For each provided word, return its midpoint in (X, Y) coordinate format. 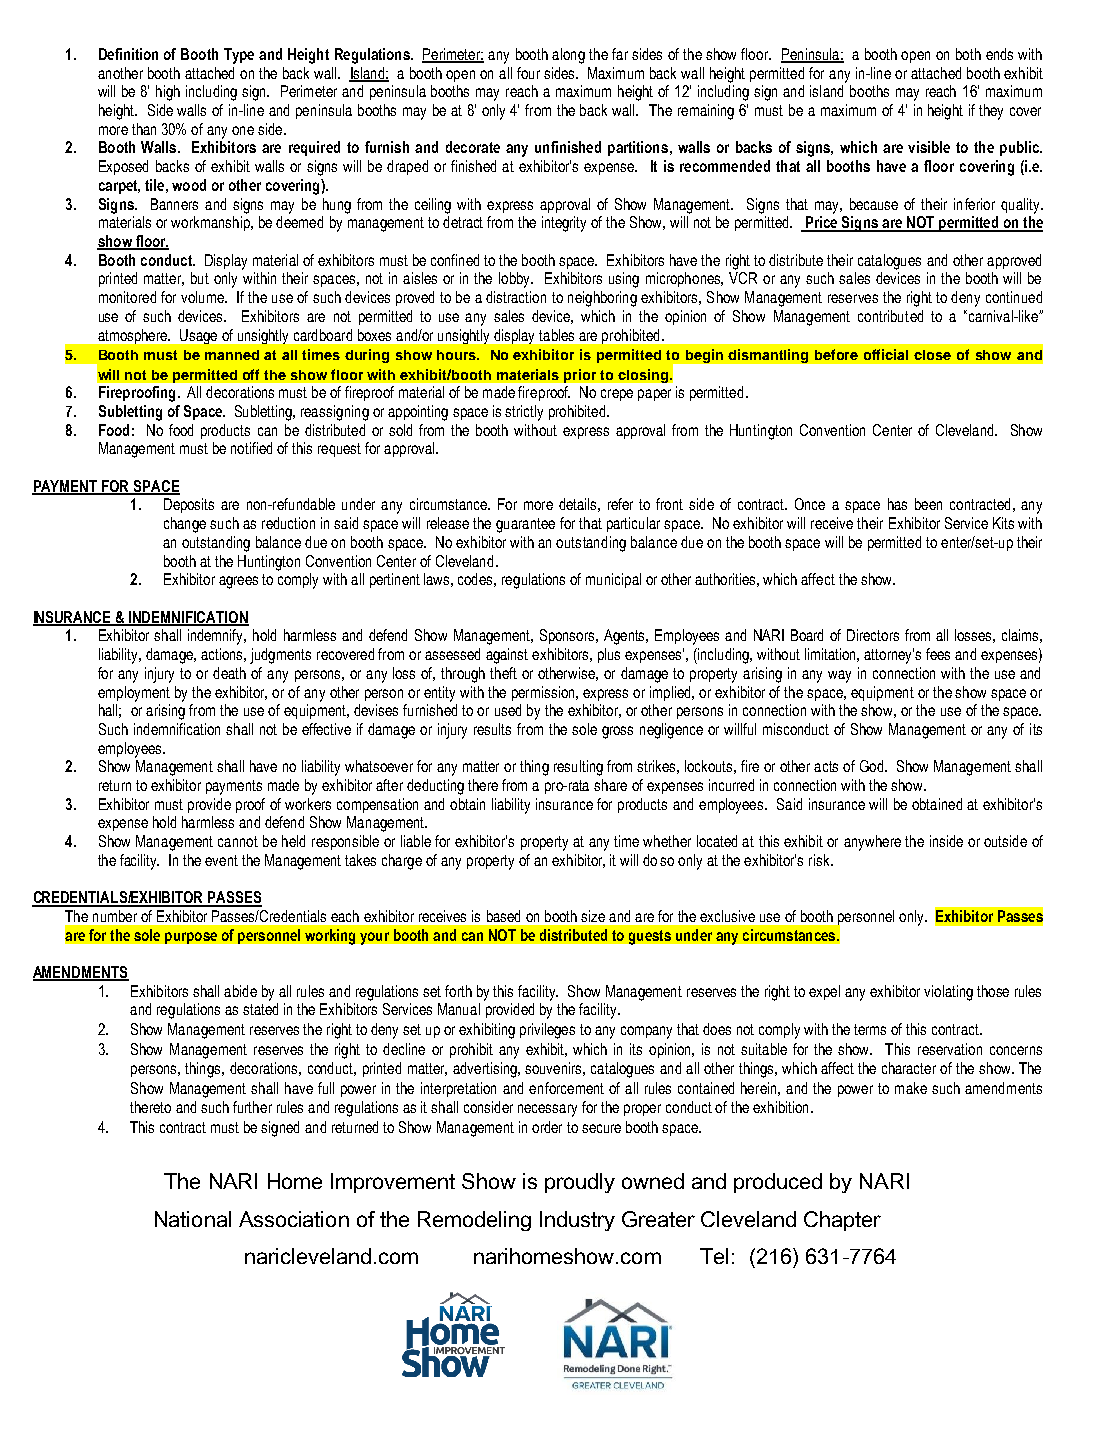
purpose (191, 938)
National (193, 1219)
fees (938, 654)
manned (232, 355)
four (528, 73)
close (932, 355)
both (968, 54)
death (229, 673)
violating (948, 993)
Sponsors (569, 636)
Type (239, 56)
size (593, 916)
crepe (617, 395)
